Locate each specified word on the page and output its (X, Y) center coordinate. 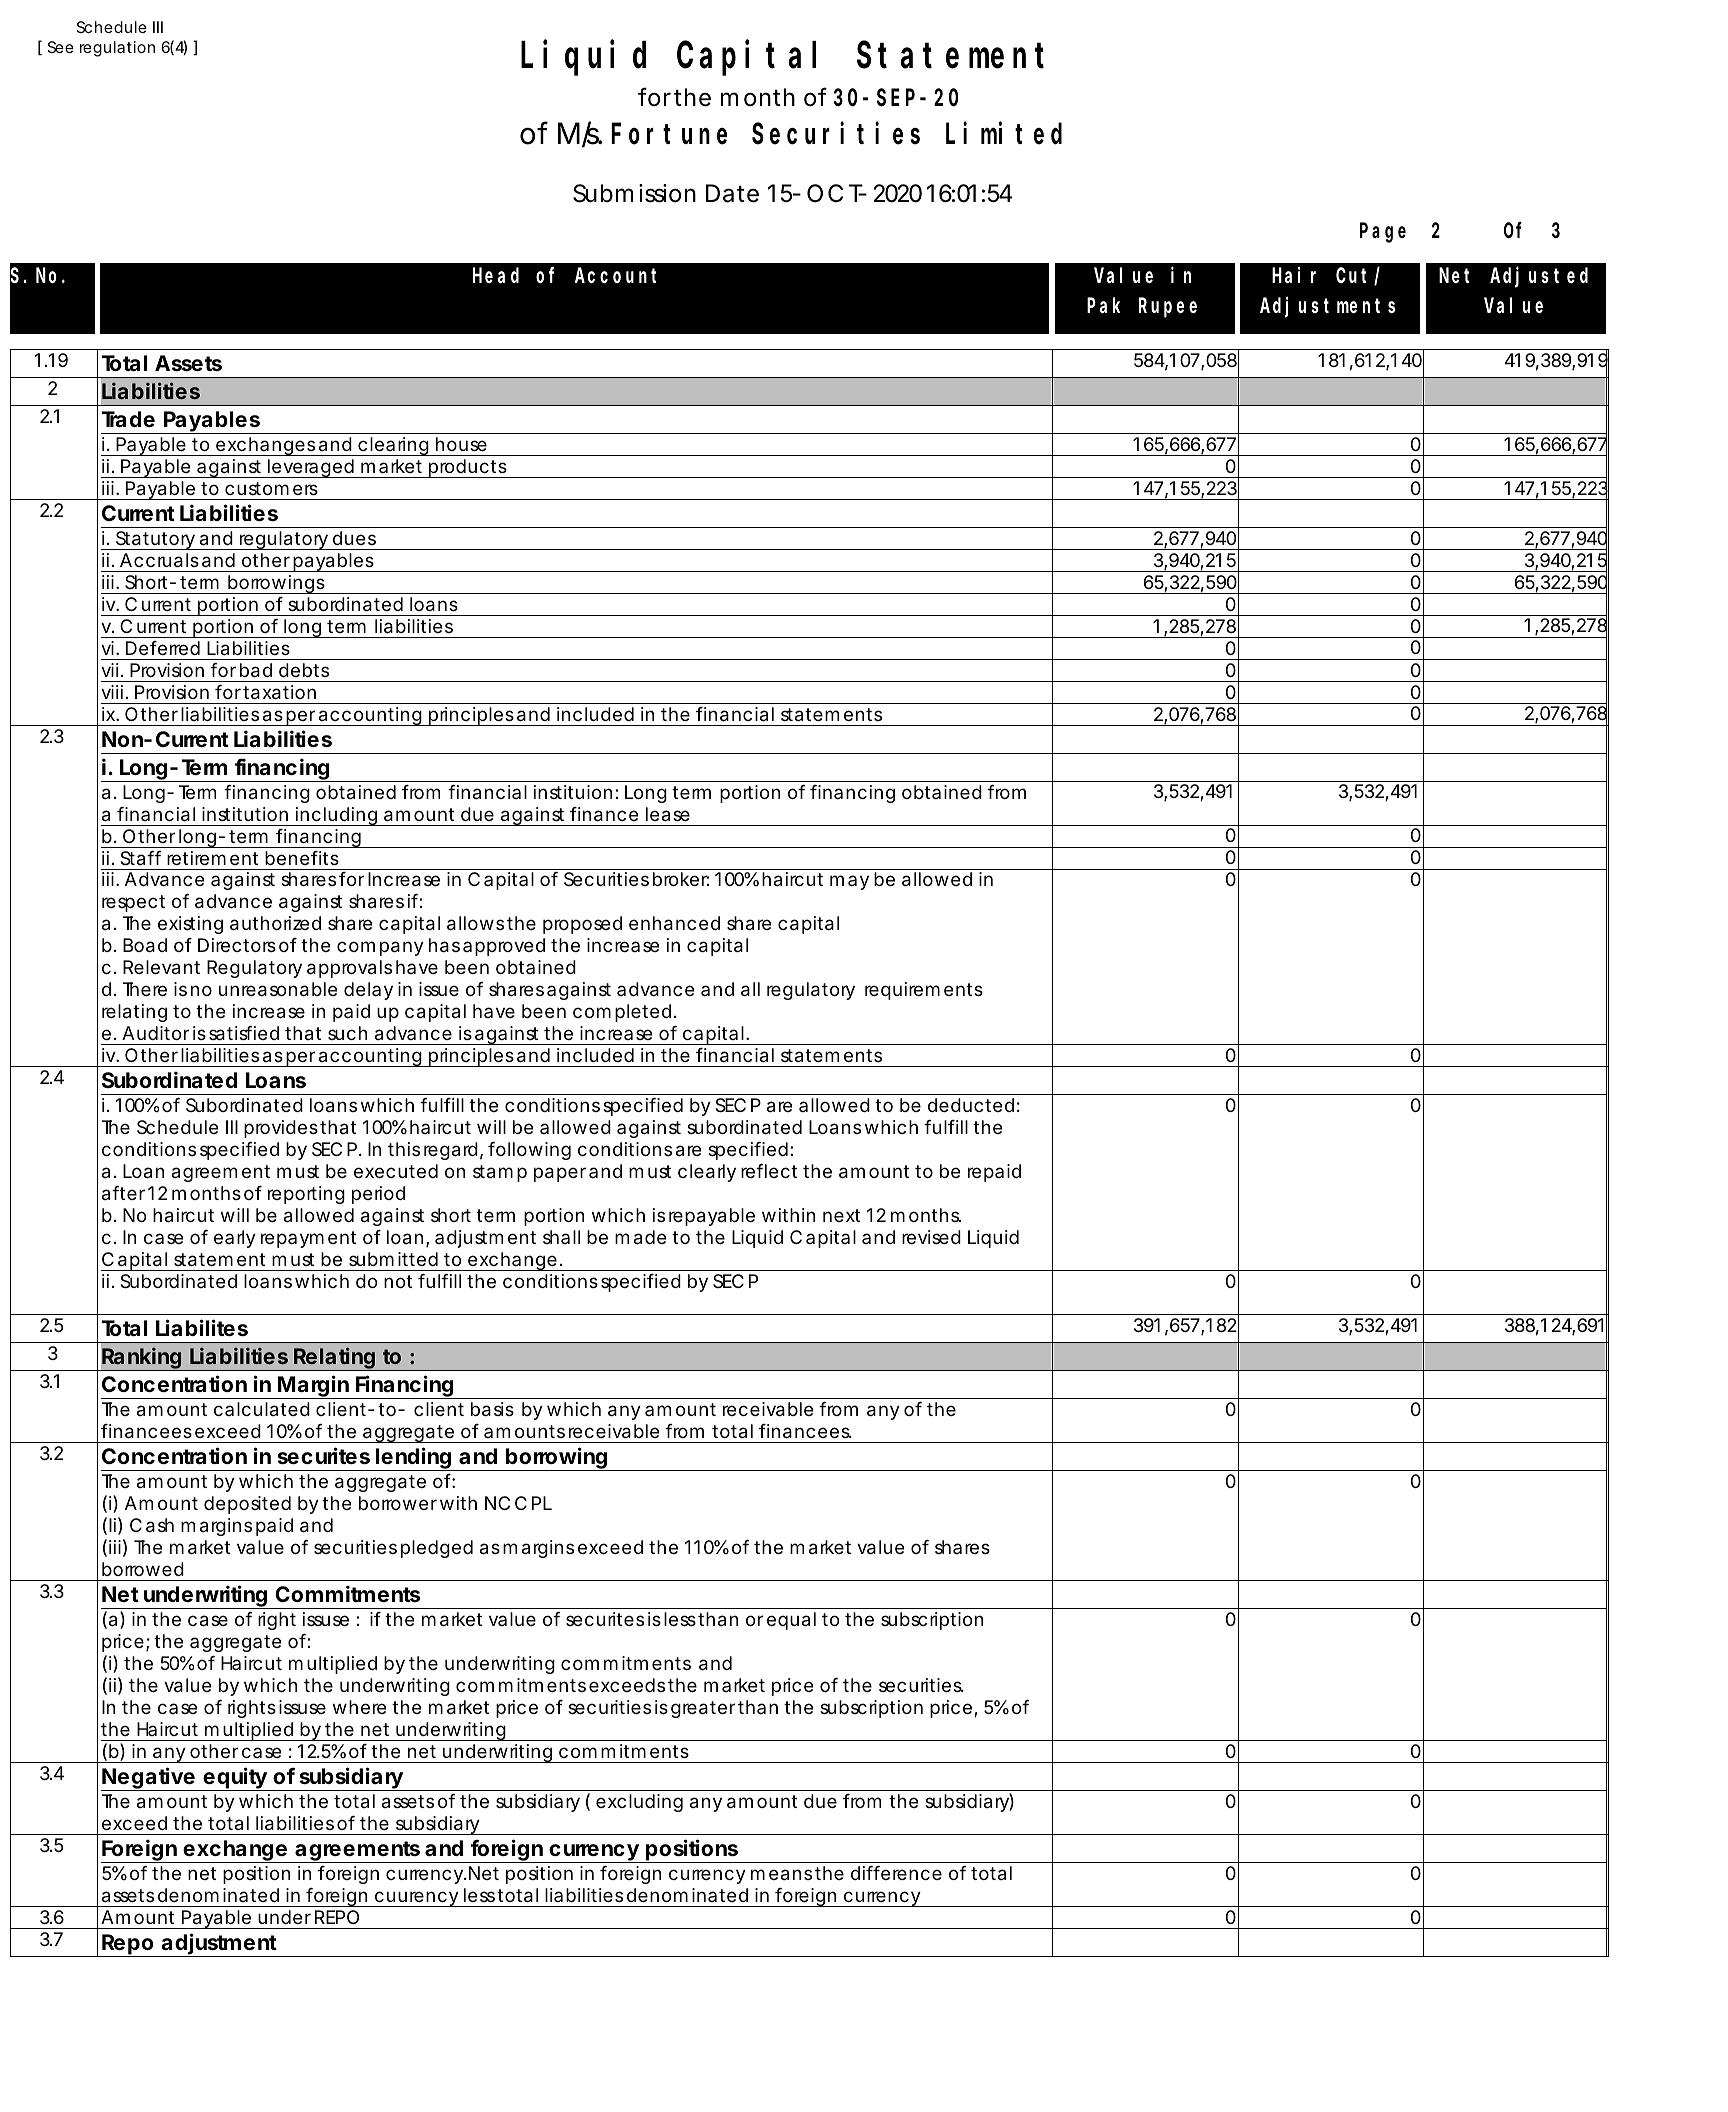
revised (931, 1237)
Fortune (669, 135)
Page (1383, 233)
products (468, 468)
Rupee (1168, 308)
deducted (971, 1105)
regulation (117, 49)
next (841, 1215)
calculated (262, 1409)
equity (234, 1779)
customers (271, 488)
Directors (237, 945)
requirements (924, 991)
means (781, 1875)
